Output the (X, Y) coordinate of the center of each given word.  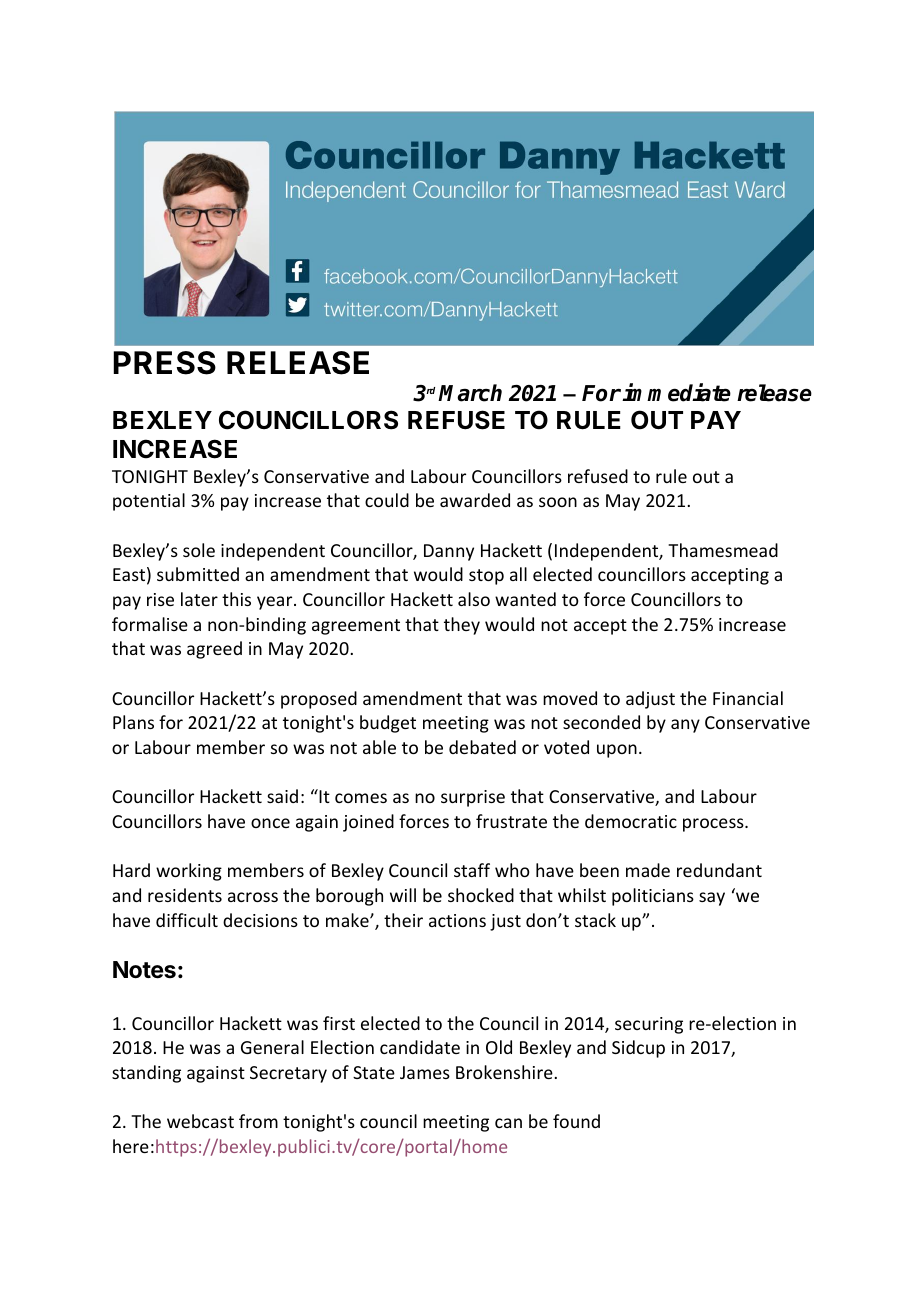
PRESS (164, 363)
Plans (133, 722)
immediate (676, 393)
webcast (200, 1121)
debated (482, 747)
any (685, 726)
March (470, 393)
